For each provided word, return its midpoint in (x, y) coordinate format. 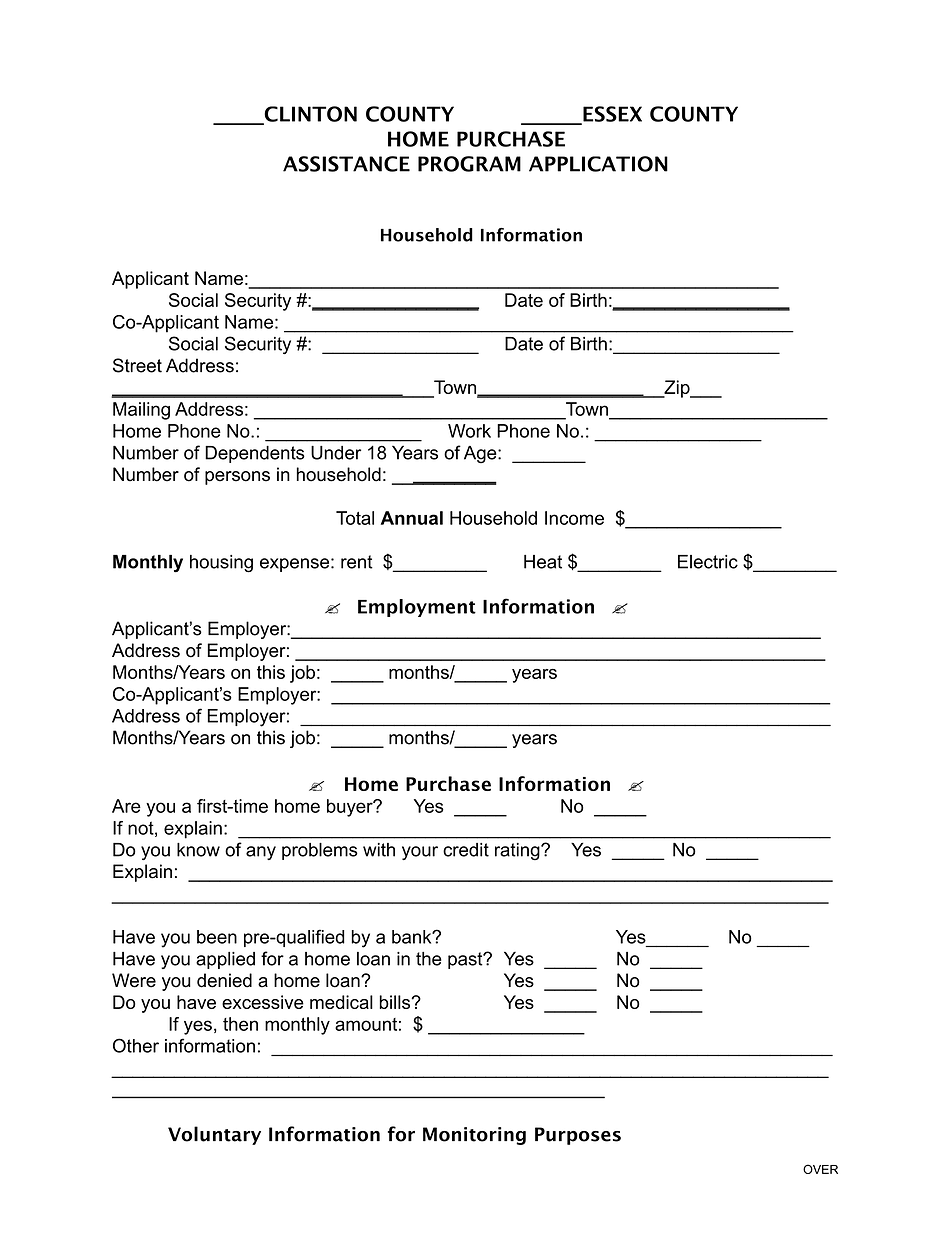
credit (466, 850)
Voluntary (214, 1135)
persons (237, 478)
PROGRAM (469, 164)
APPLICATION (598, 164)
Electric (708, 562)
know (198, 850)
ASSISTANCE (346, 164)
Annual (412, 518)
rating (518, 852)
